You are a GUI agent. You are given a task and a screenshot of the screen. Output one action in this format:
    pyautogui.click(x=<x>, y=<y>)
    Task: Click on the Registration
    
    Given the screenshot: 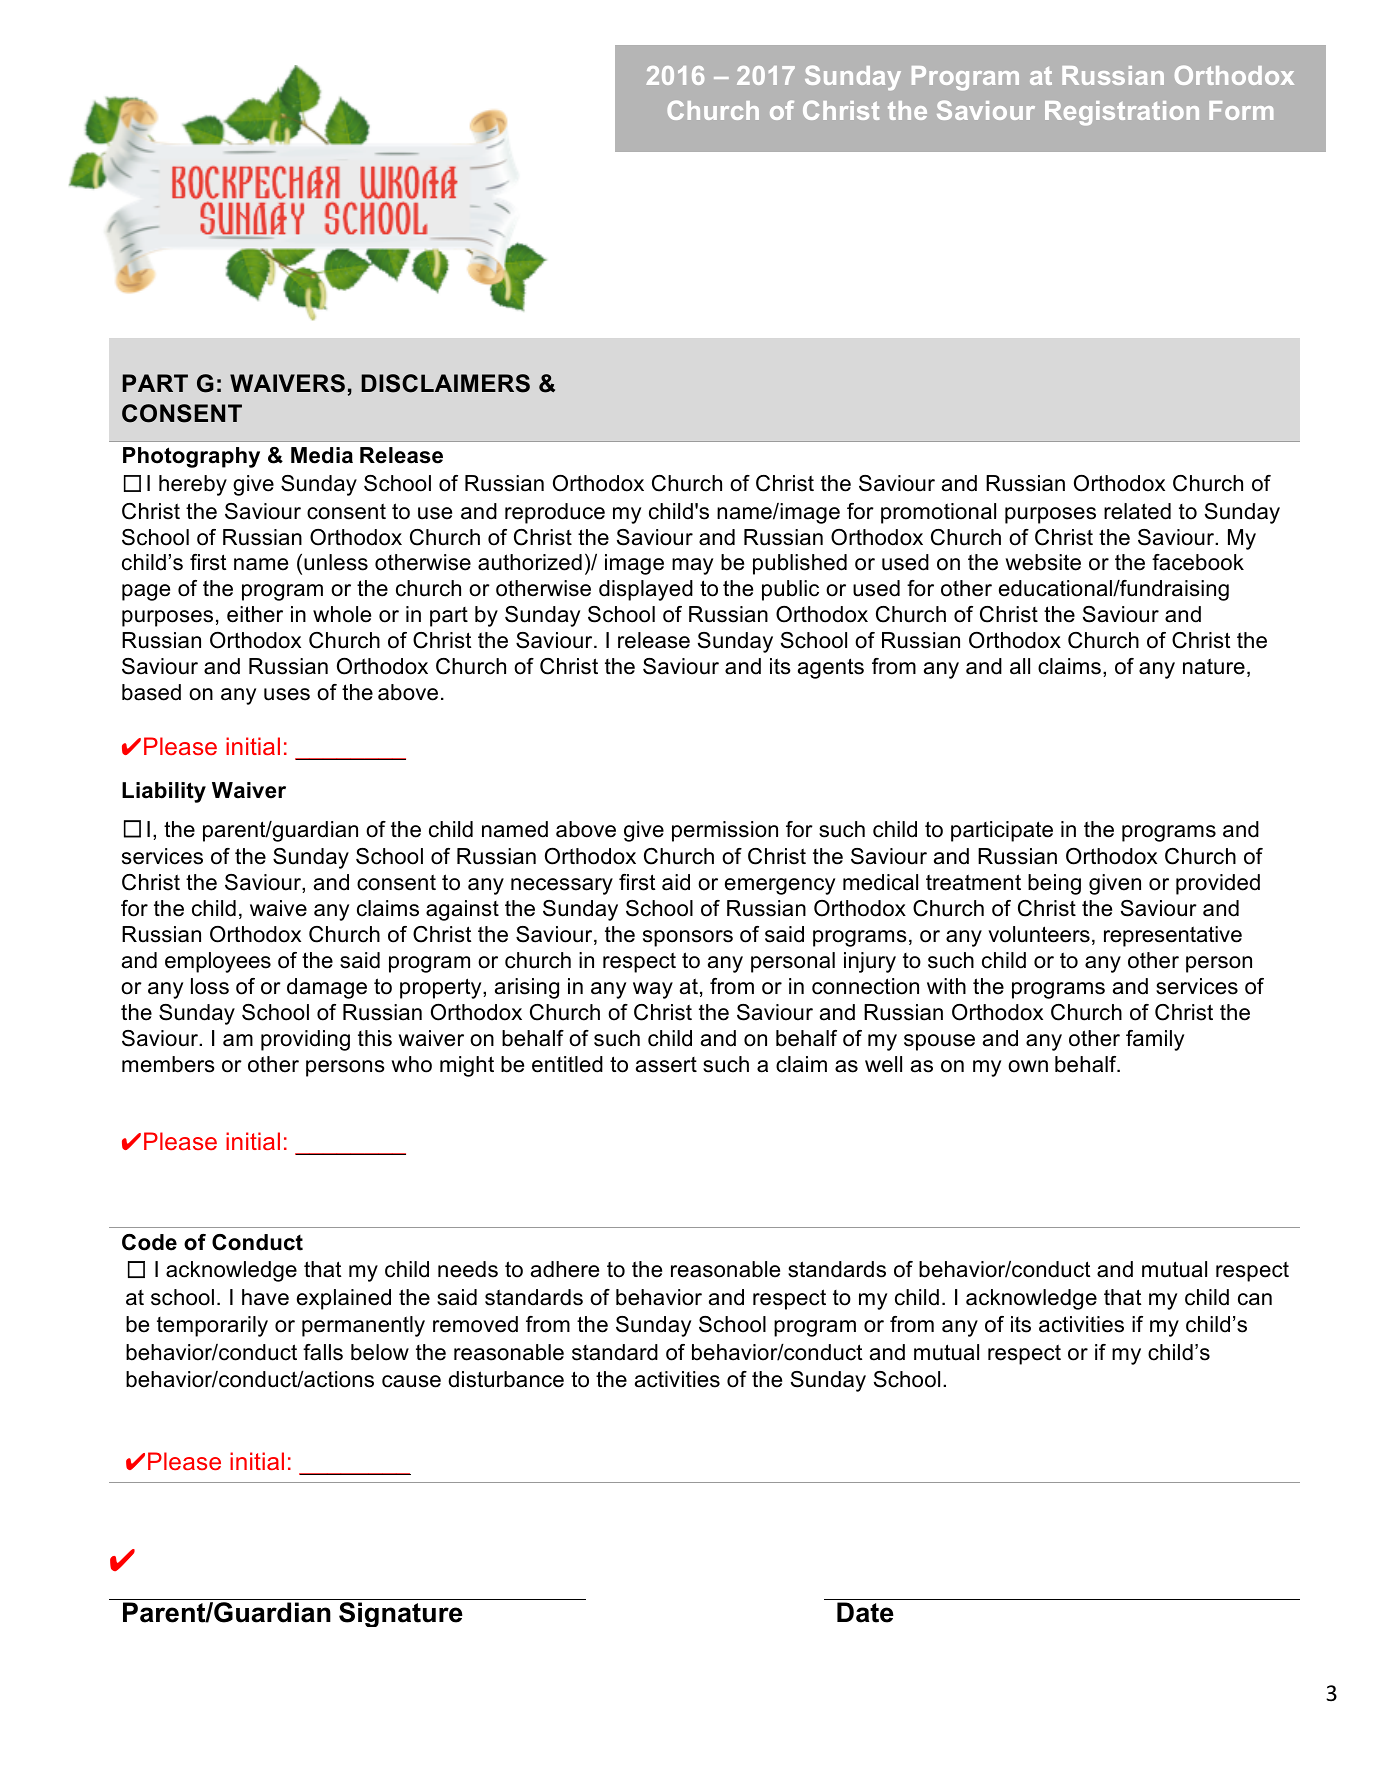 What is the action you would take?
    pyautogui.click(x=1122, y=113)
